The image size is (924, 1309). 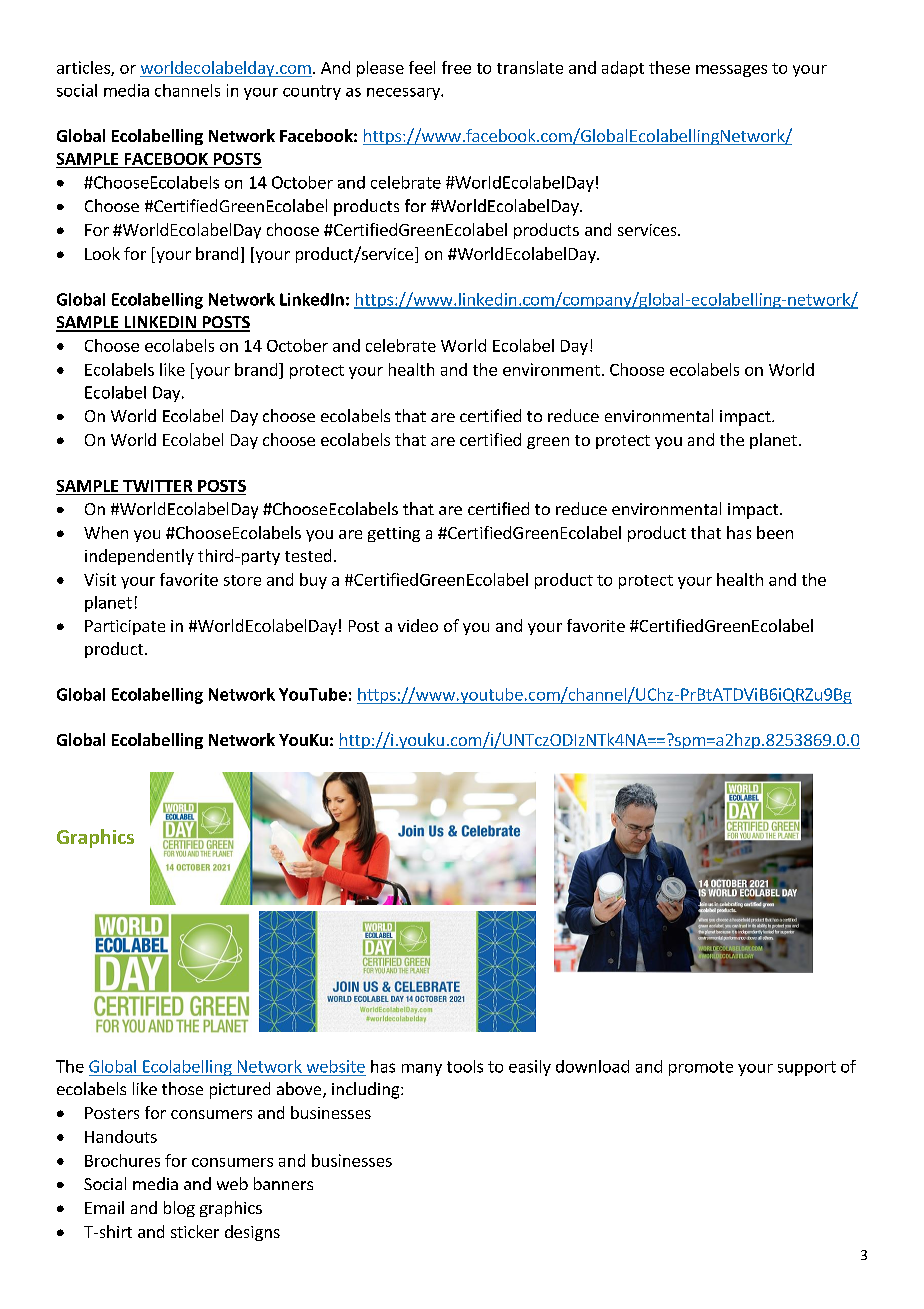 I want to click on necessary, so click(x=404, y=94).
